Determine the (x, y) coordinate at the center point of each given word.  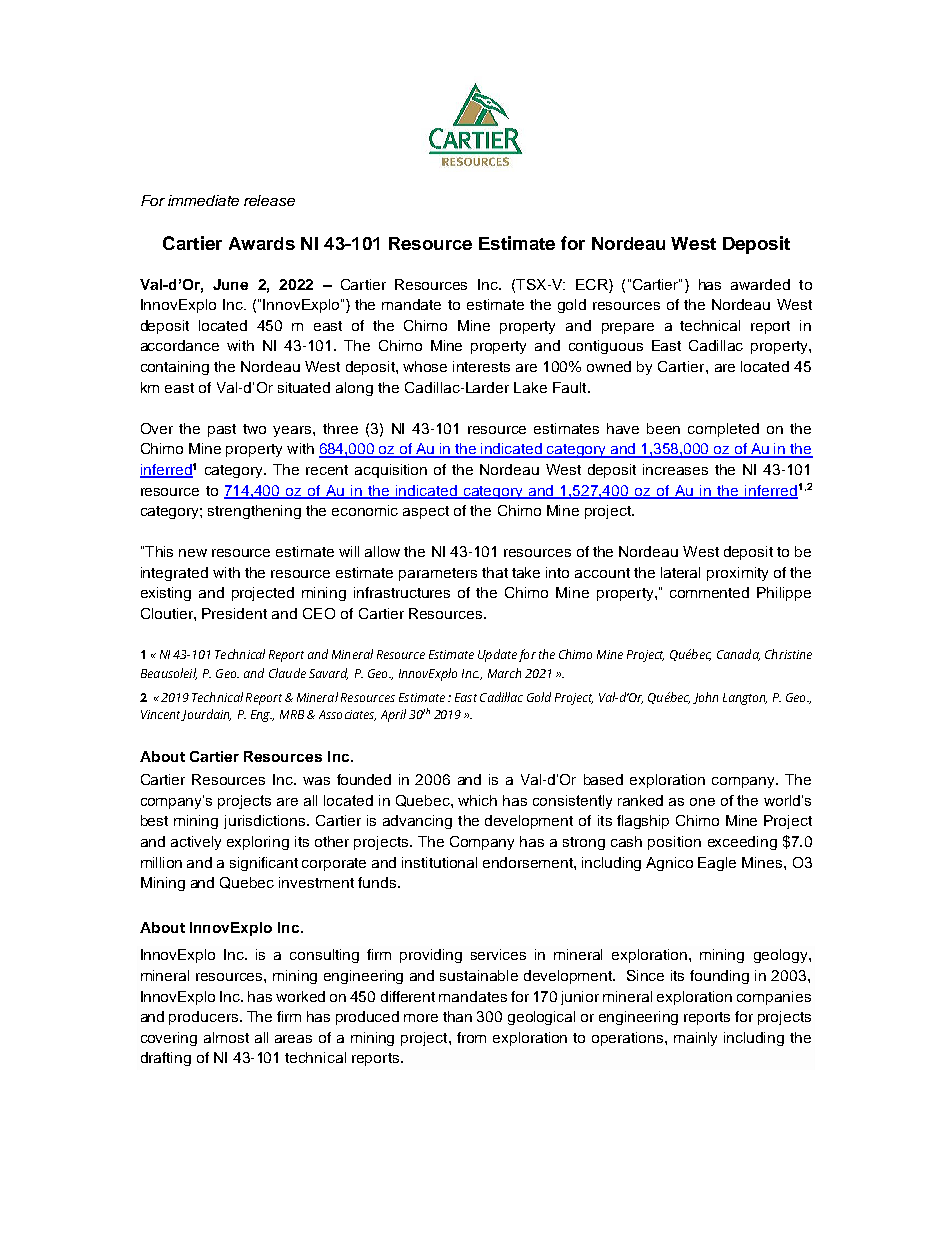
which (477, 800)
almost (226, 1037)
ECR (593, 284)
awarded (760, 284)
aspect (426, 512)
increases (675, 469)
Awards (262, 243)
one (702, 802)
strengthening (254, 512)
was (316, 781)
